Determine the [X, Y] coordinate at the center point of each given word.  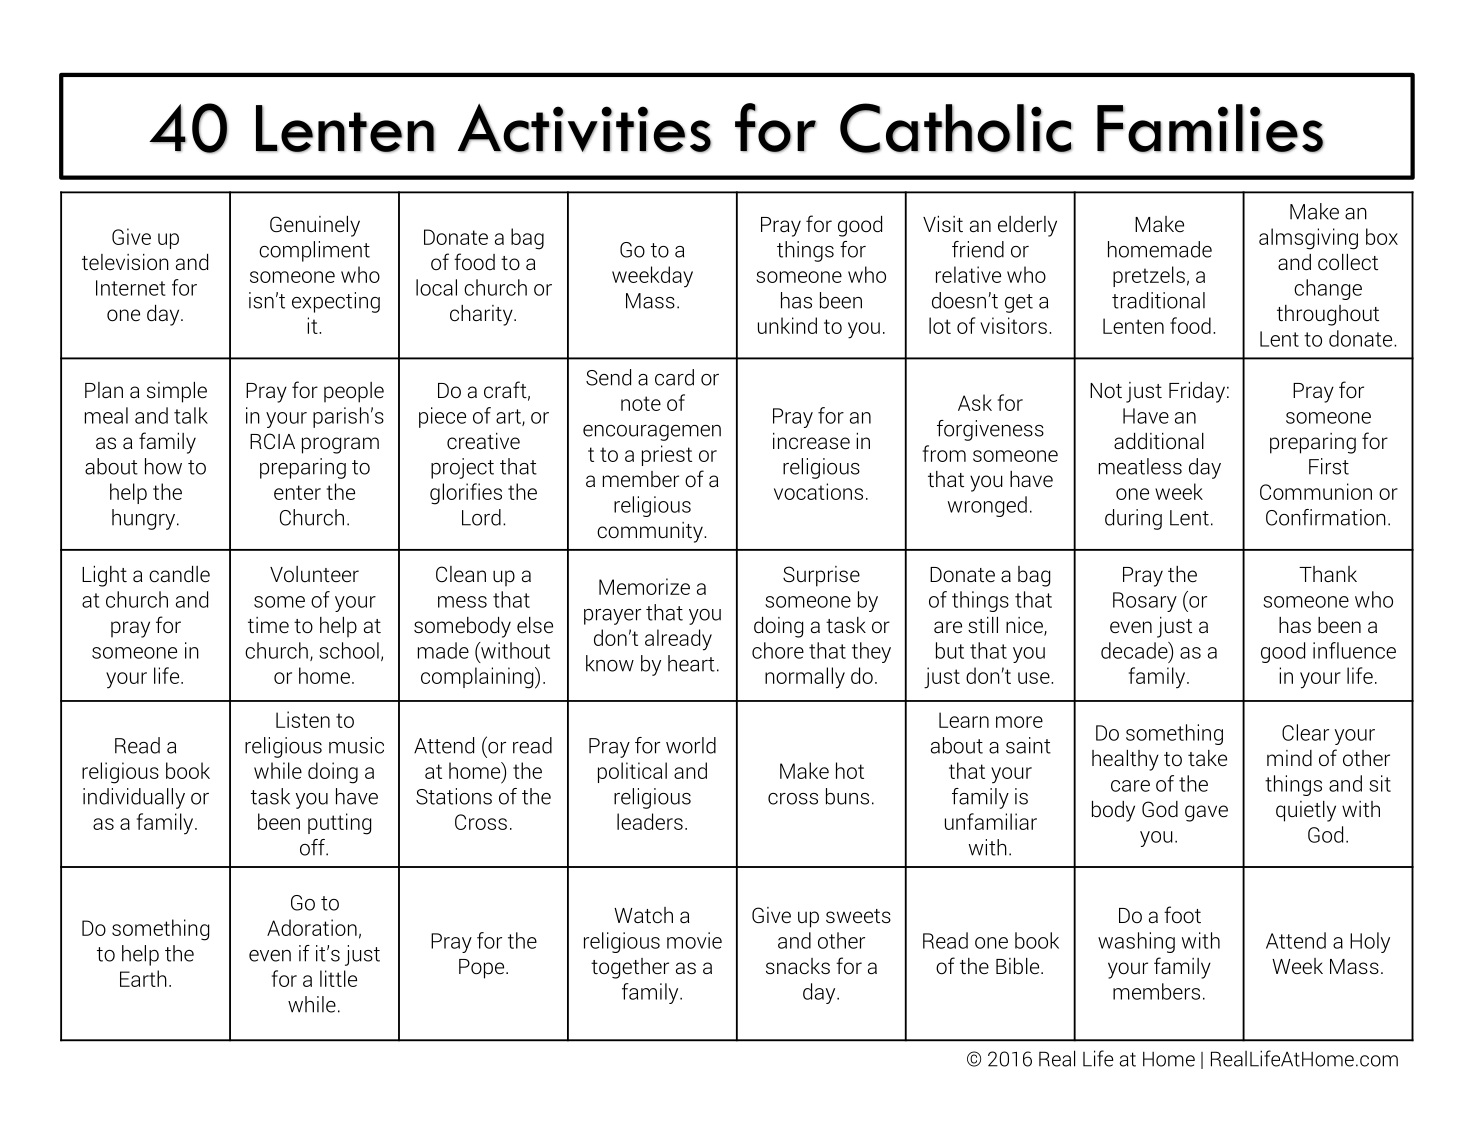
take [1207, 758]
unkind [787, 325]
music [356, 745]
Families [1210, 128]
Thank [1328, 574]
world [691, 745]
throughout [1328, 315]
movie [694, 940]
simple [177, 392]
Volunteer [314, 574]
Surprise [821, 576]
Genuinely [315, 226]
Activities [584, 128]
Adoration [312, 927]
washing [1136, 942]
